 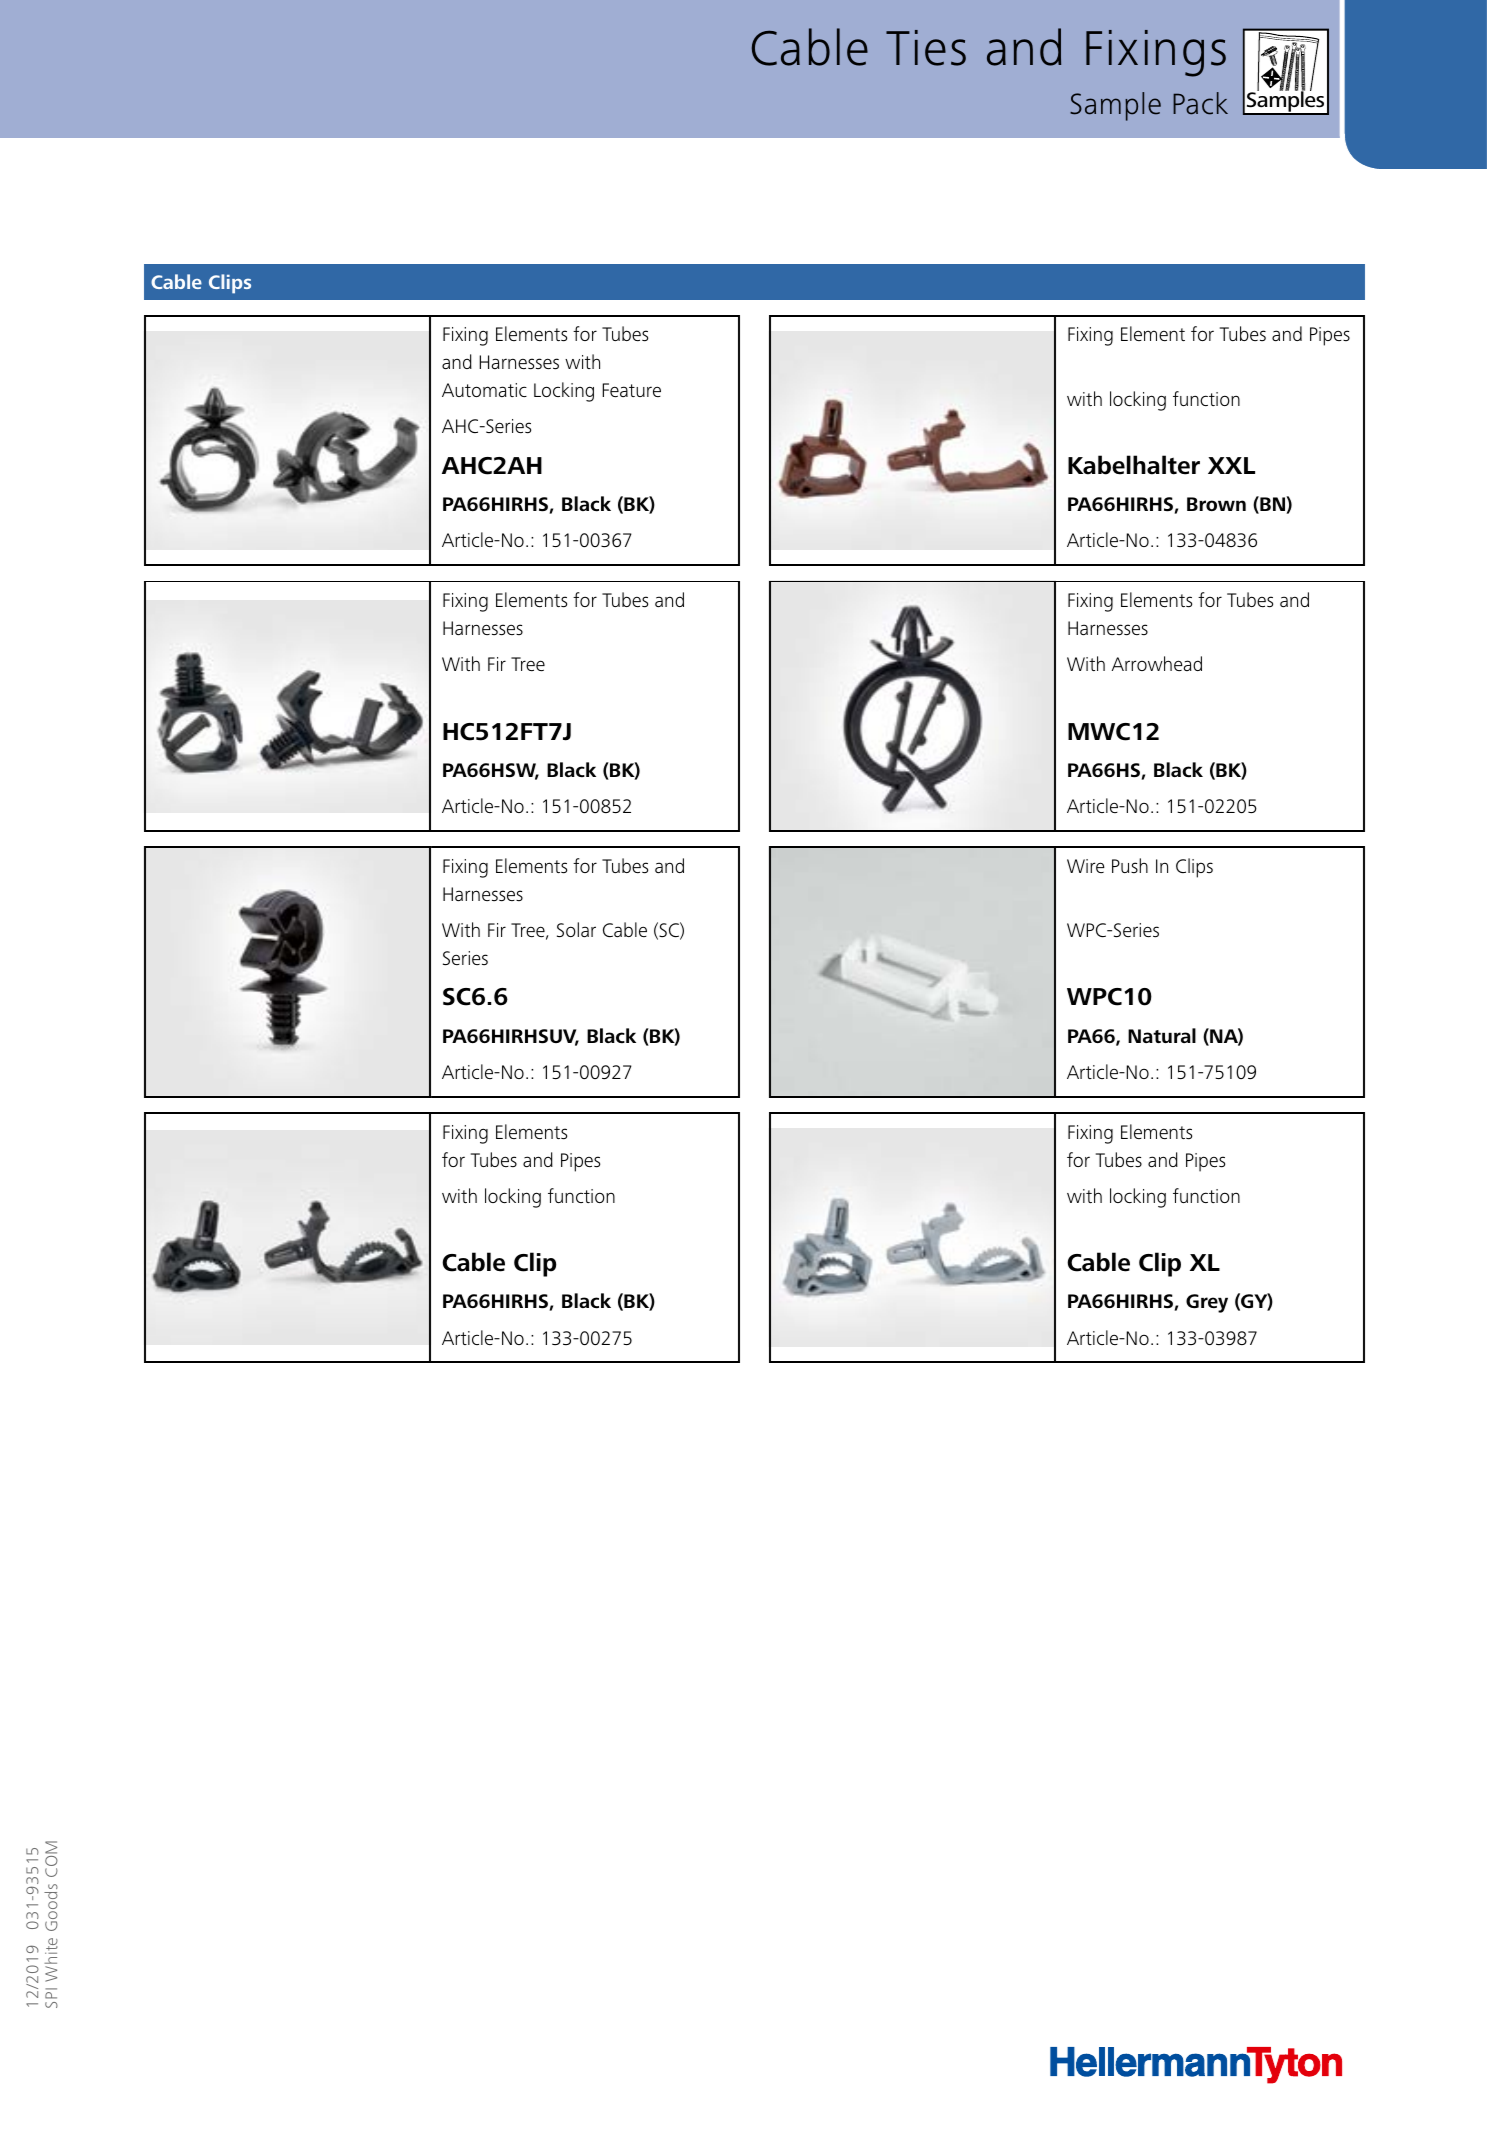 What do you see at coordinates (1157, 663) in the screenshot?
I see `Arrowhead` at bounding box center [1157, 663].
